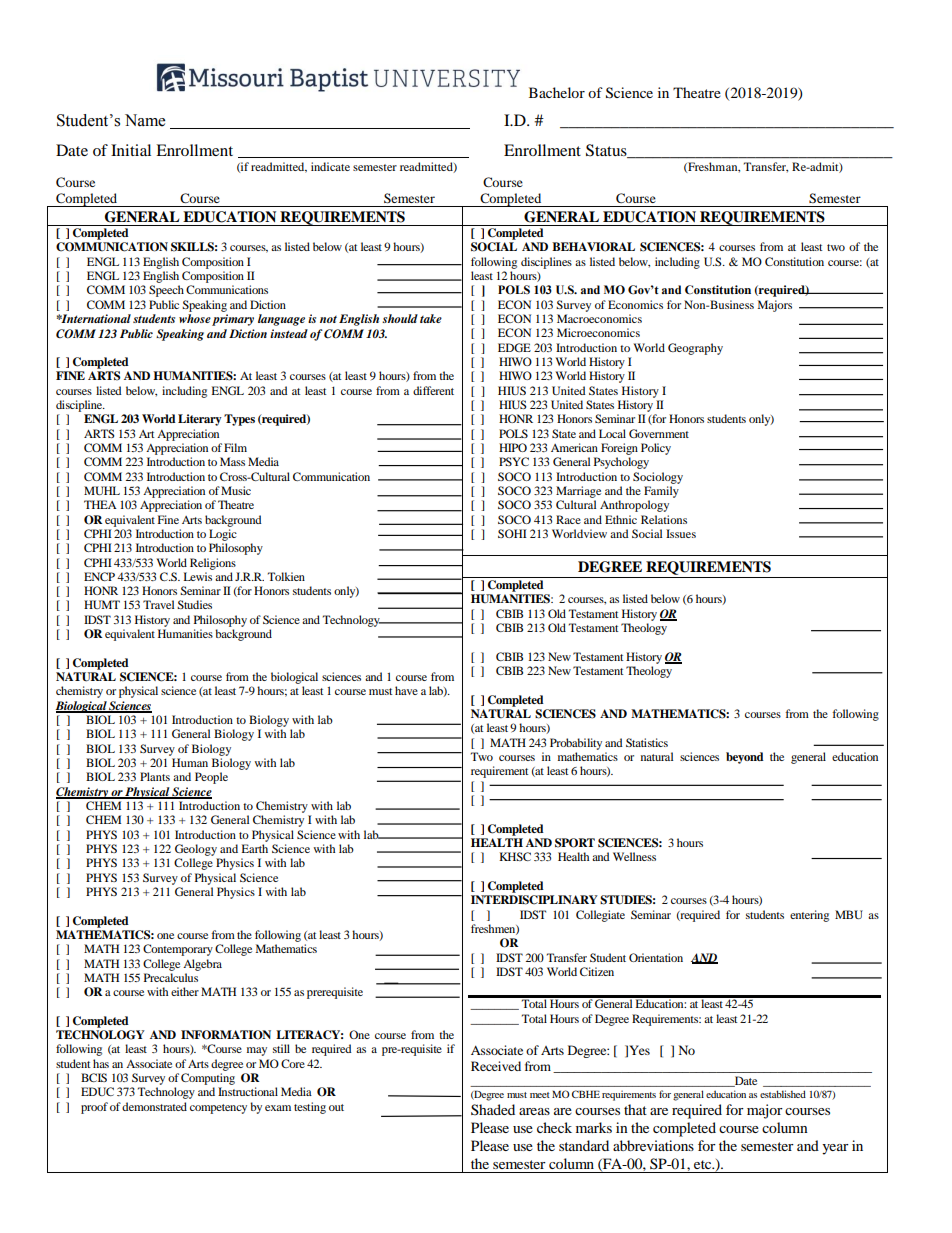  What do you see at coordinates (704, 1164) in the screenshot?
I see `etc` at bounding box center [704, 1164].
